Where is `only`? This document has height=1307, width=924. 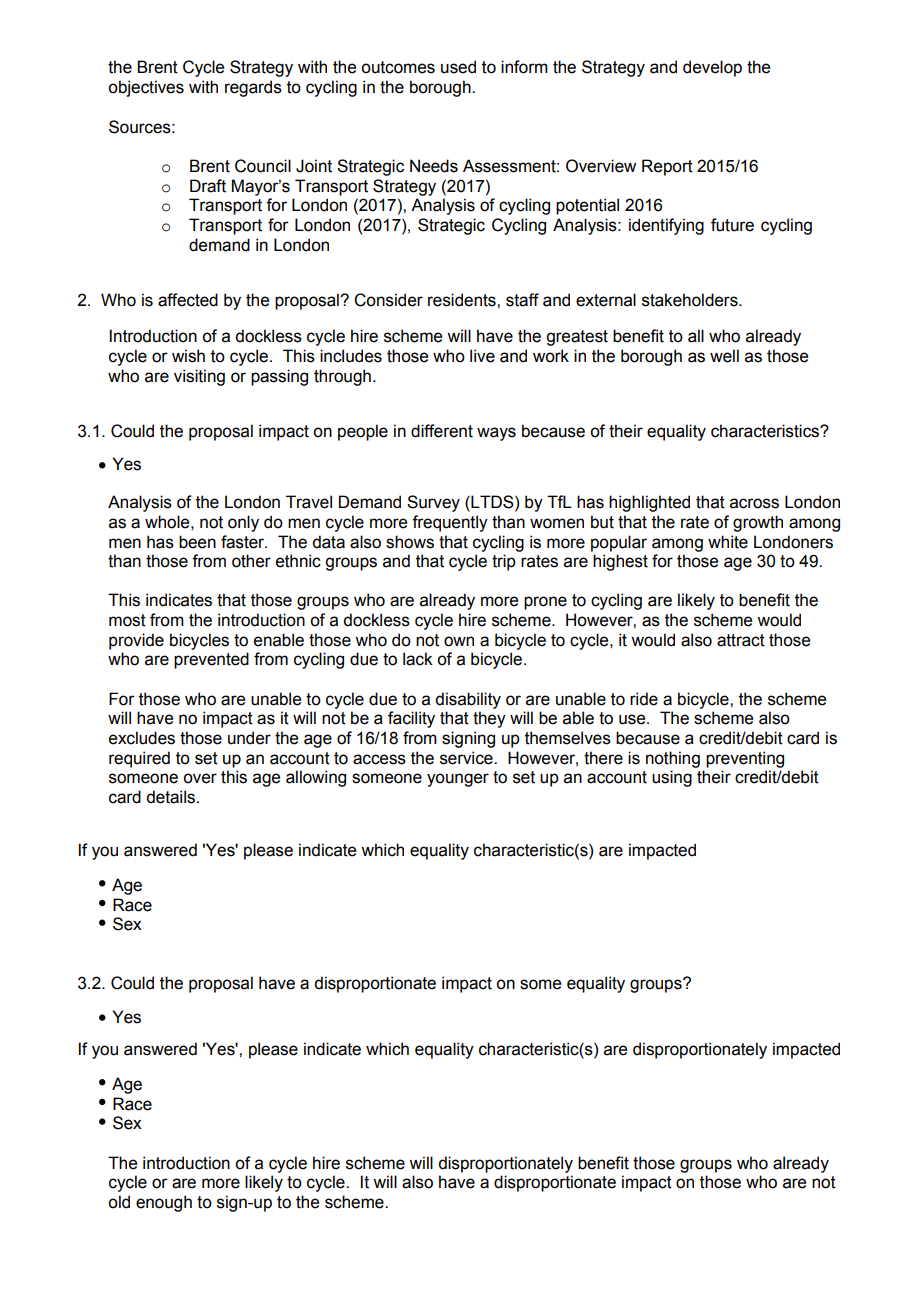
only is located at coordinates (243, 523).
